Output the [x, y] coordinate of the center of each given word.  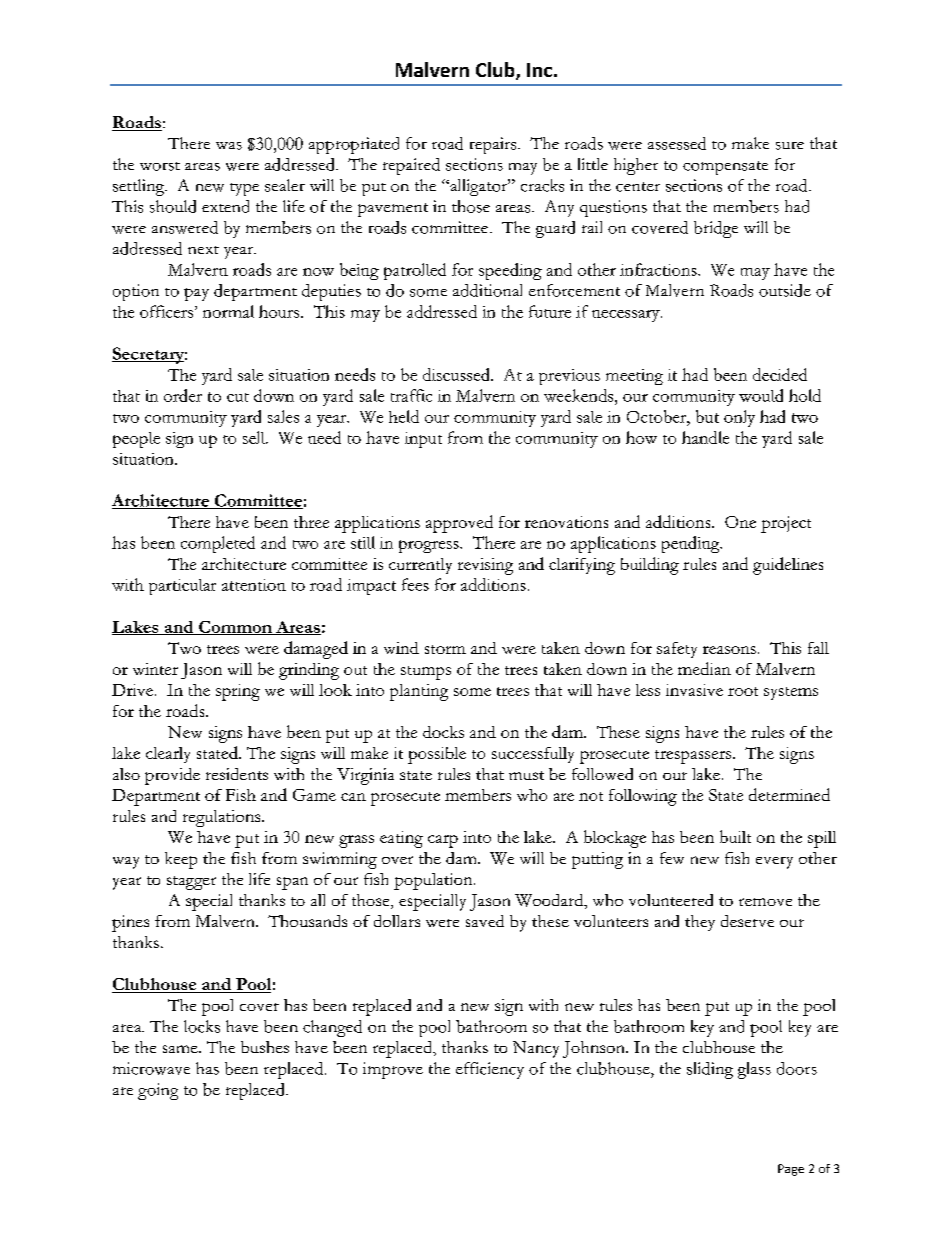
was [229, 146]
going [158, 1091]
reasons [729, 650]
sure [790, 146]
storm [445, 649]
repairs [494, 145]
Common [235, 628]
